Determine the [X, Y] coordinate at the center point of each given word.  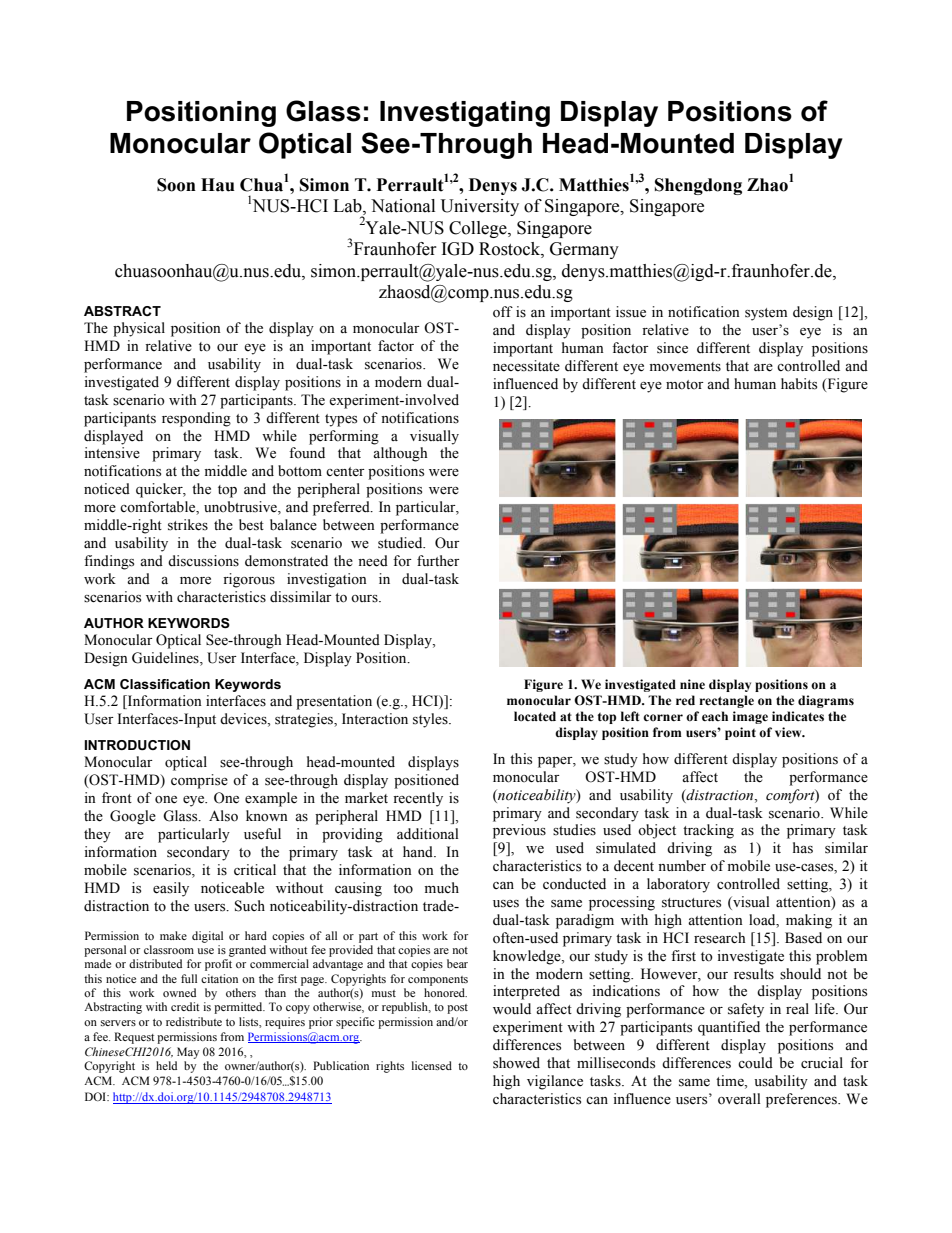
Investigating [465, 114]
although [400, 454]
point [740, 733]
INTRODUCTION [137, 745]
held [166, 1065]
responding [196, 419]
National [403, 206]
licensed [432, 1065]
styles [431, 720]
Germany [584, 250]
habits [799, 384]
